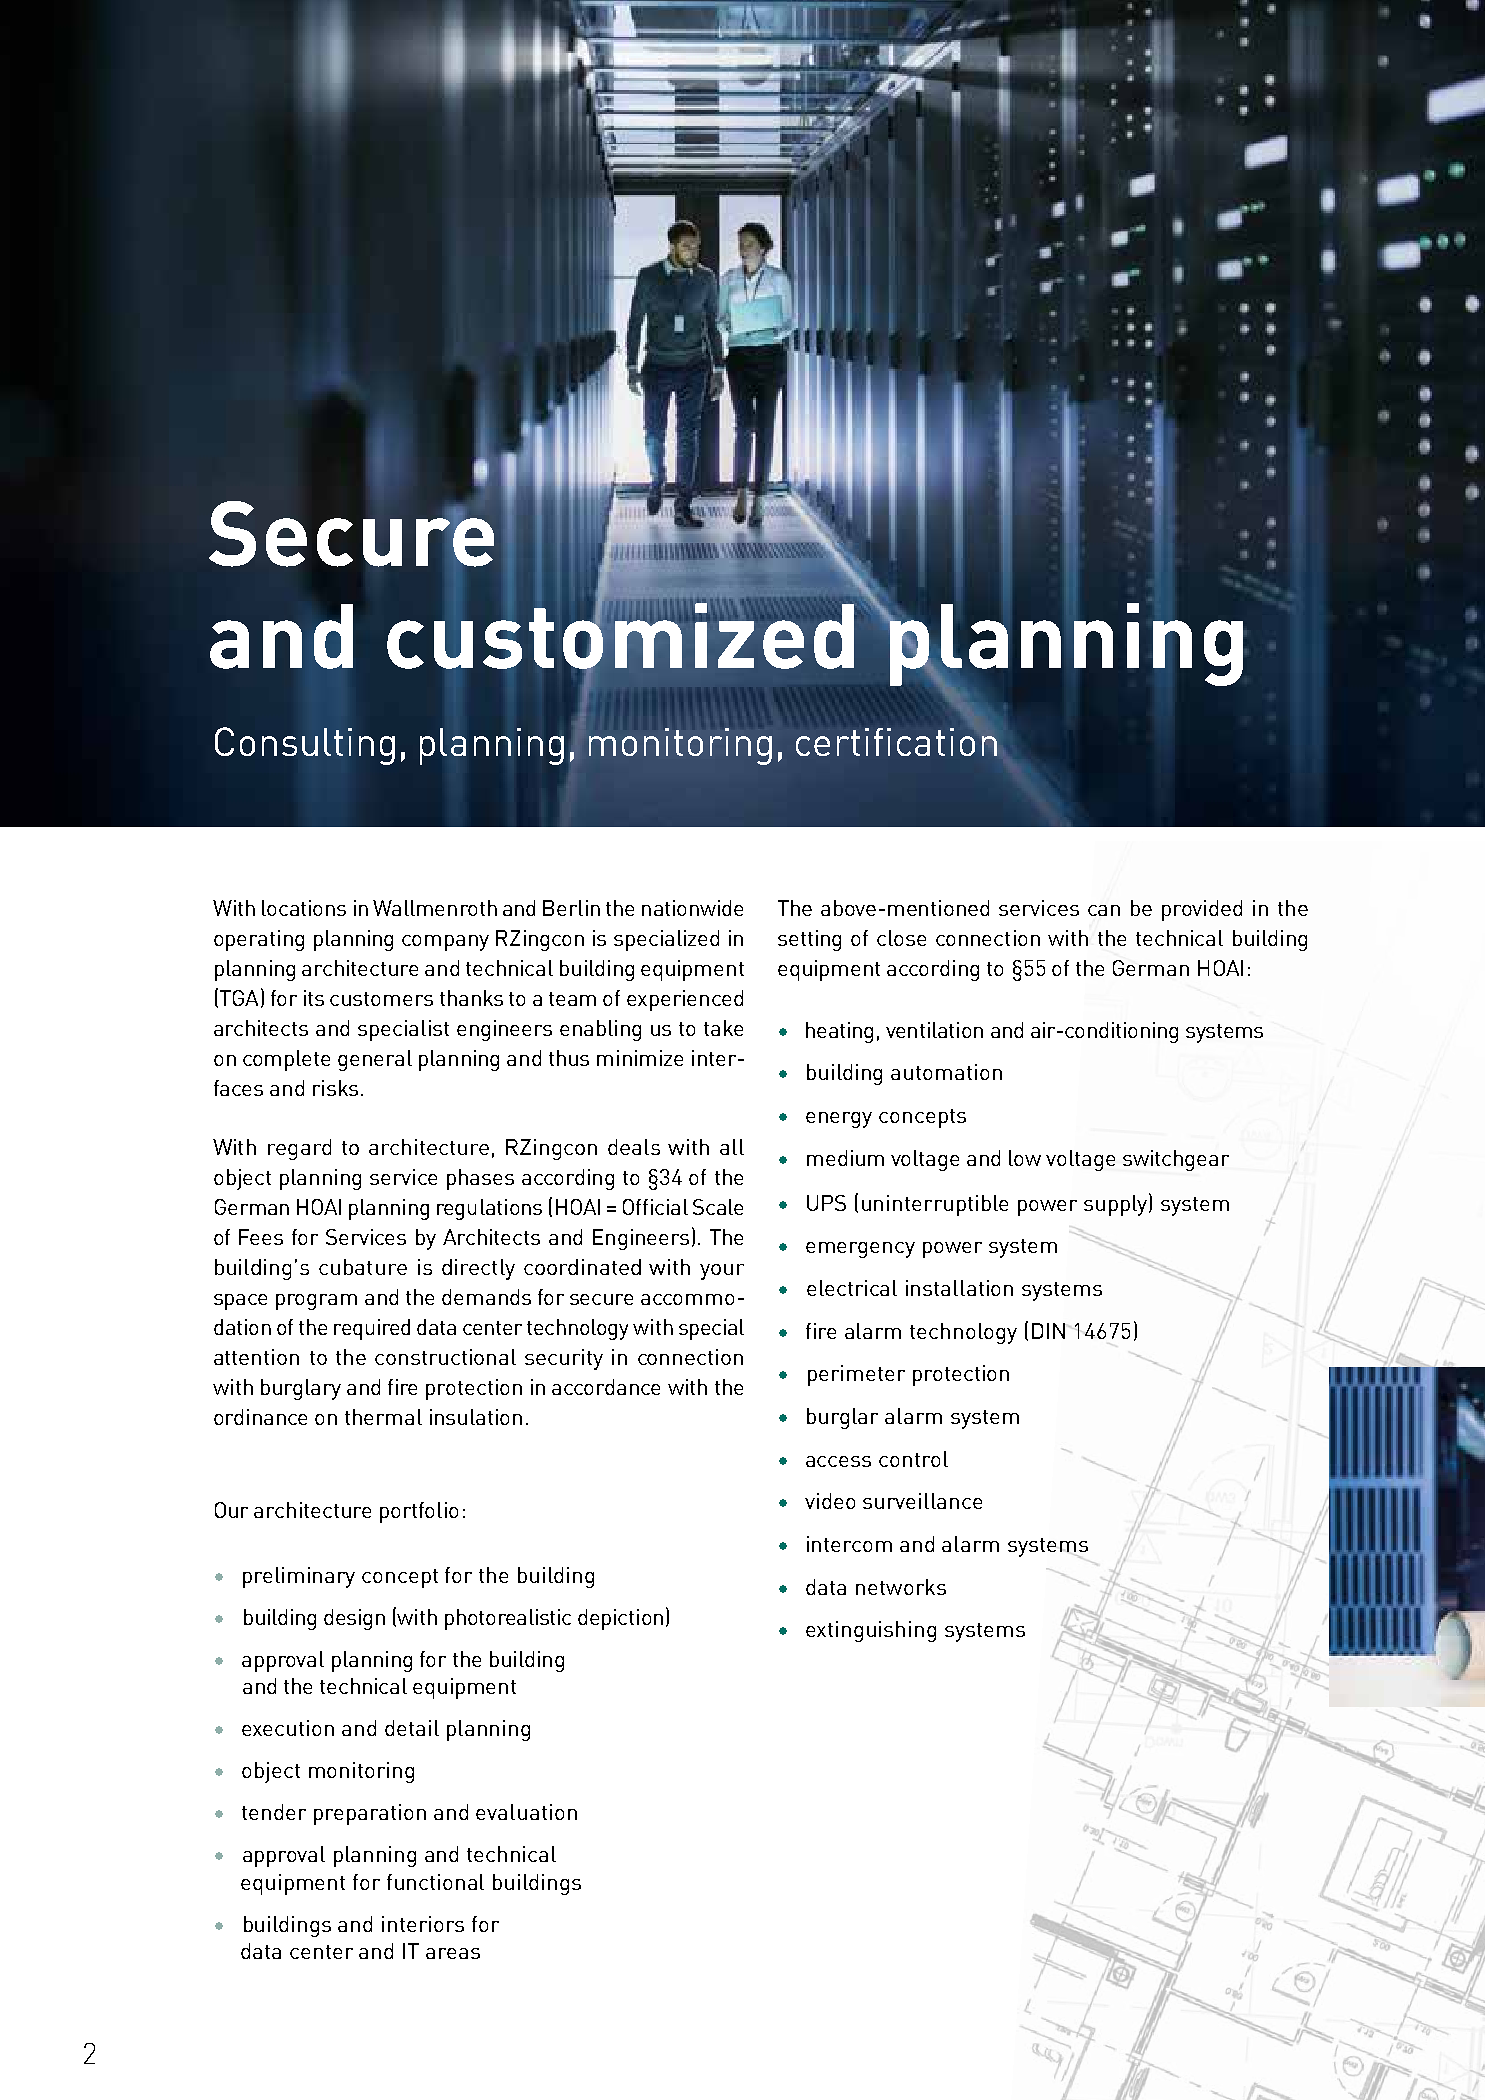  I want to click on required, so click(372, 1329).
